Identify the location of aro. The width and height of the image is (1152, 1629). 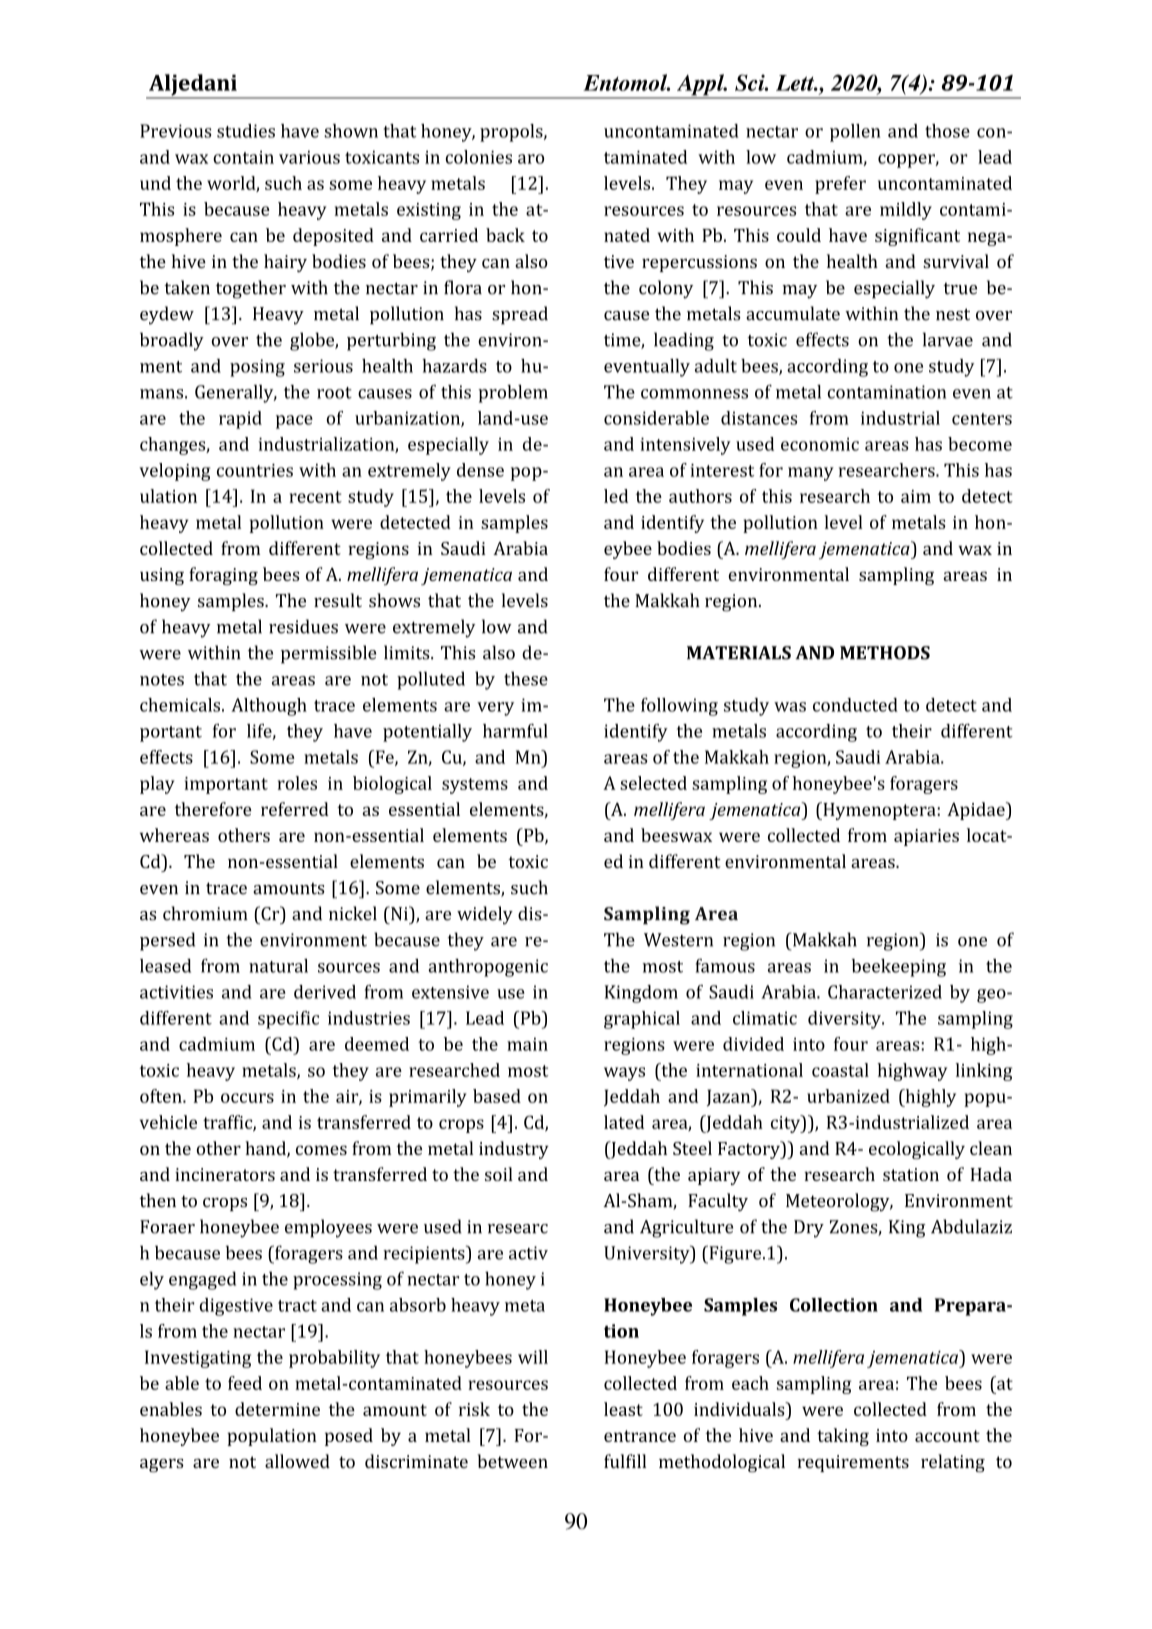
(531, 159).
